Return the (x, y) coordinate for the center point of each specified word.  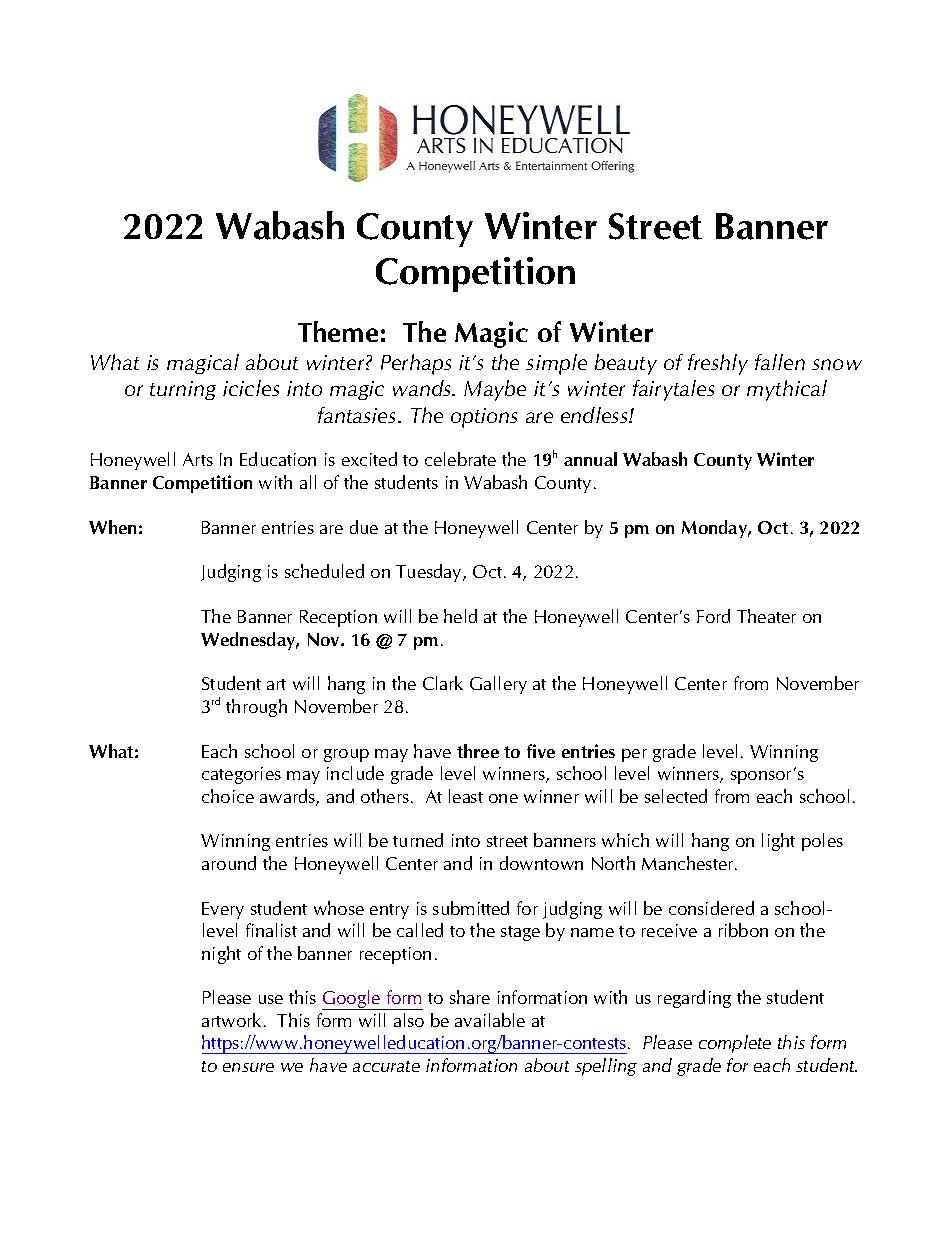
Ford (713, 616)
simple (556, 364)
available (490, 1020)
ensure (248, 1067)
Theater (766, 616)
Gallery (498, 685)
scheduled (324, 571)
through (256, 708)
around (229, 863)
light (778, 842)
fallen (780, 362)
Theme (338, 331)
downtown (541, 863)
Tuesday (430, 573)
